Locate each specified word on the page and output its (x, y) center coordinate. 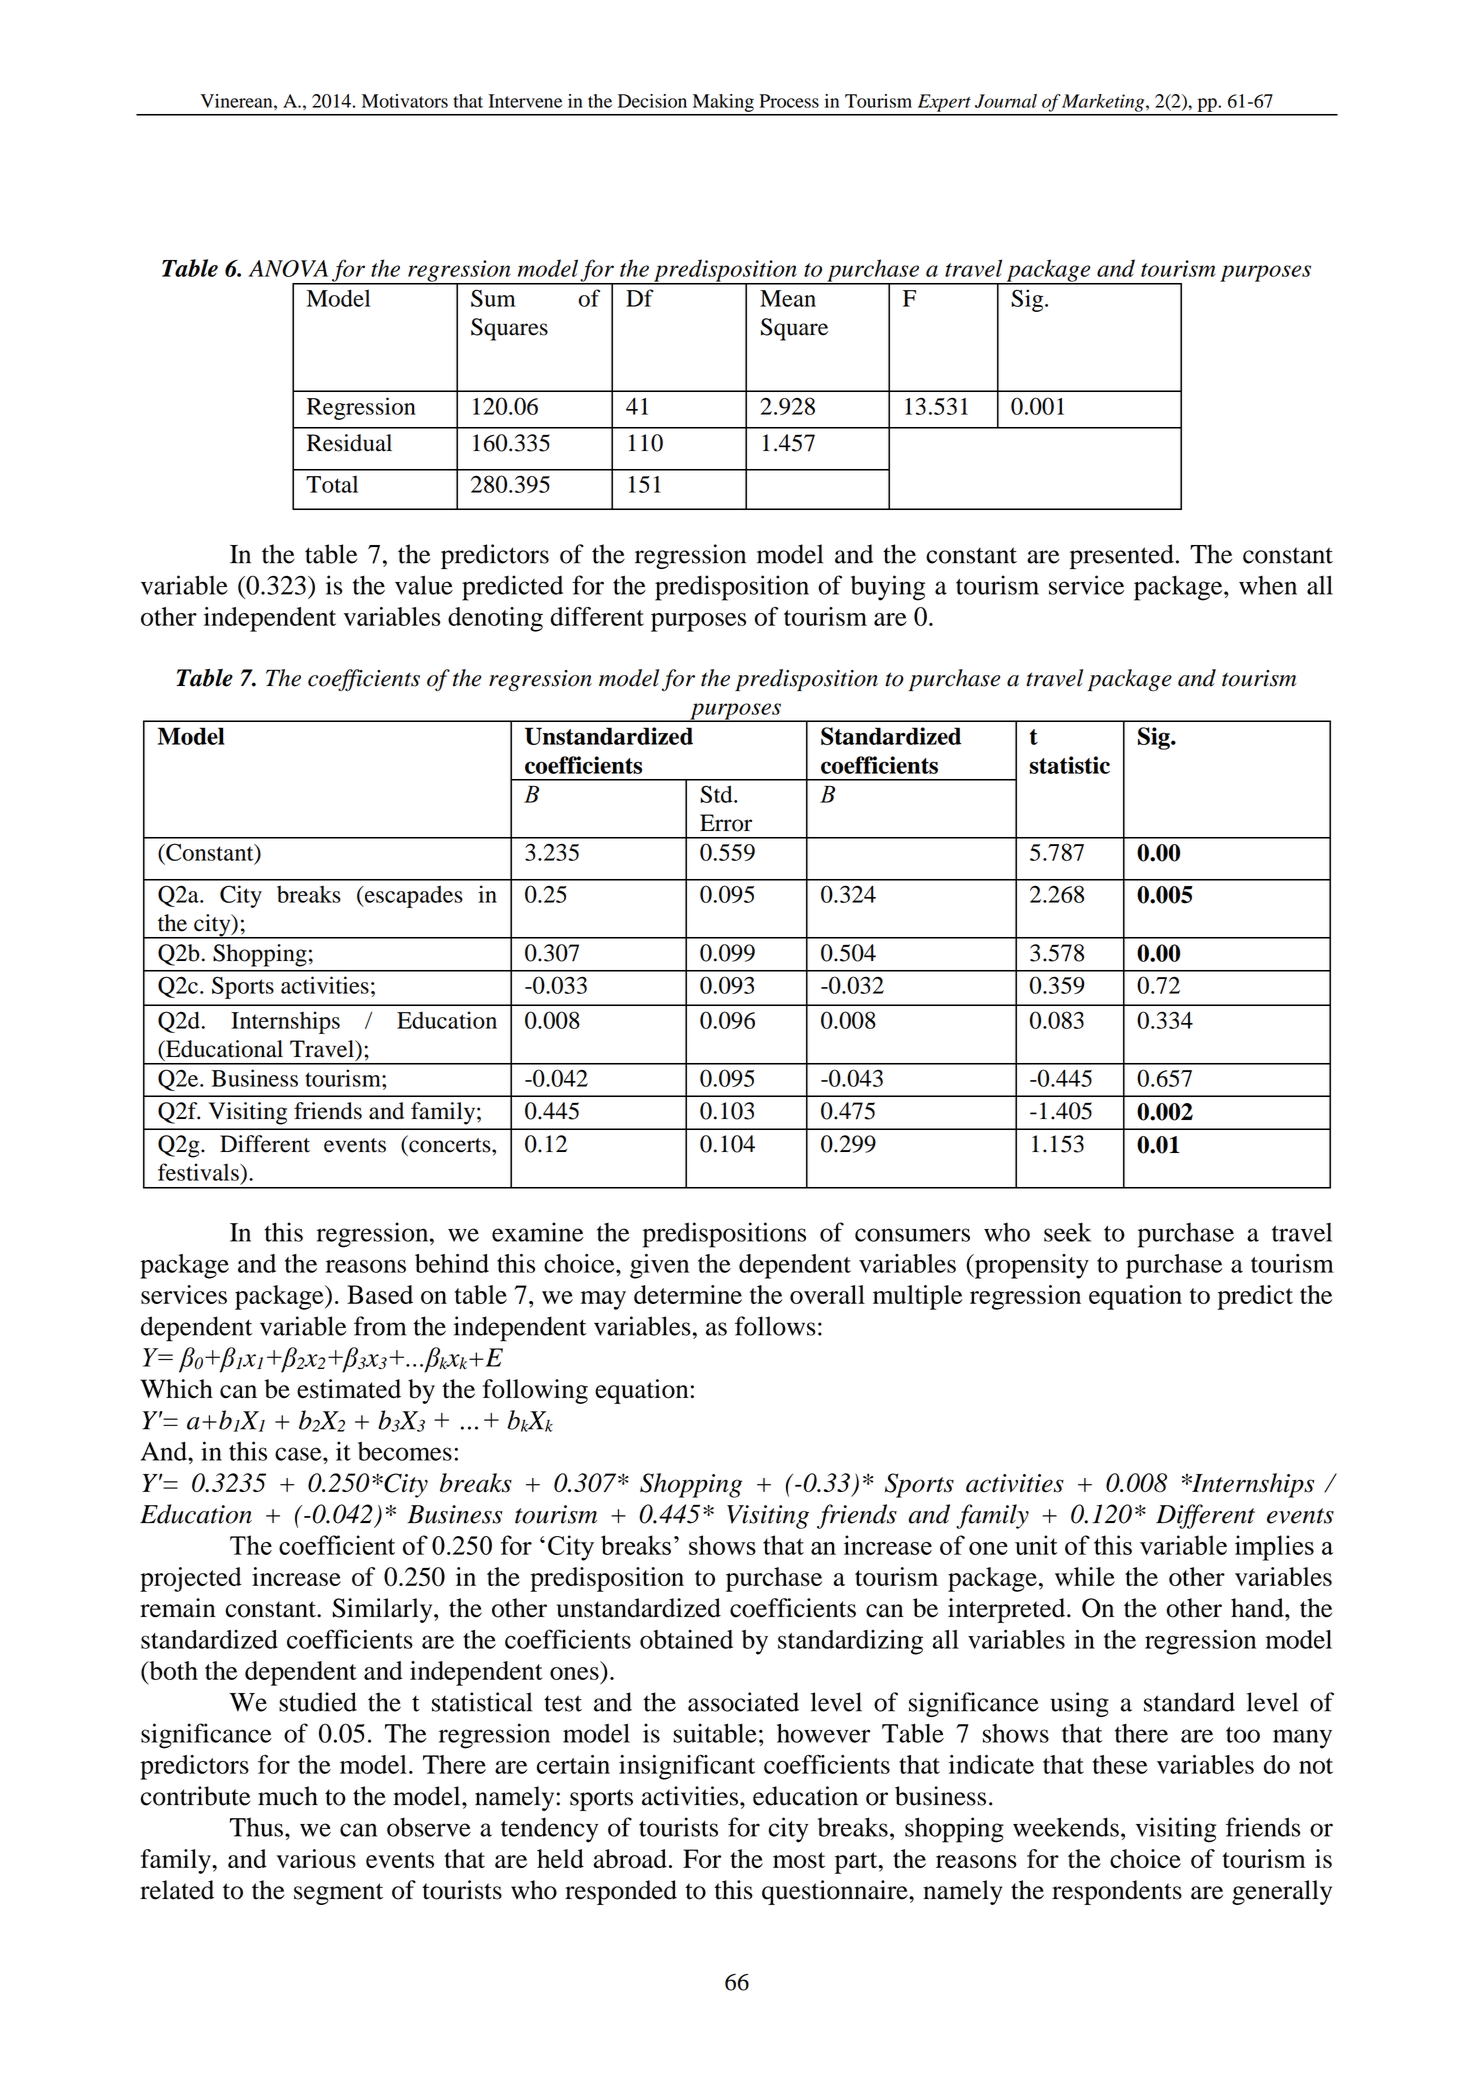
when (1268, 585)
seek (1067, 1232)
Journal (1006, 101)
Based (380, 1294)
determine (688, 1294)
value (424, 585)
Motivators (405, 101)
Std (717, 794)
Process (789, 101)
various (316, 1858)
